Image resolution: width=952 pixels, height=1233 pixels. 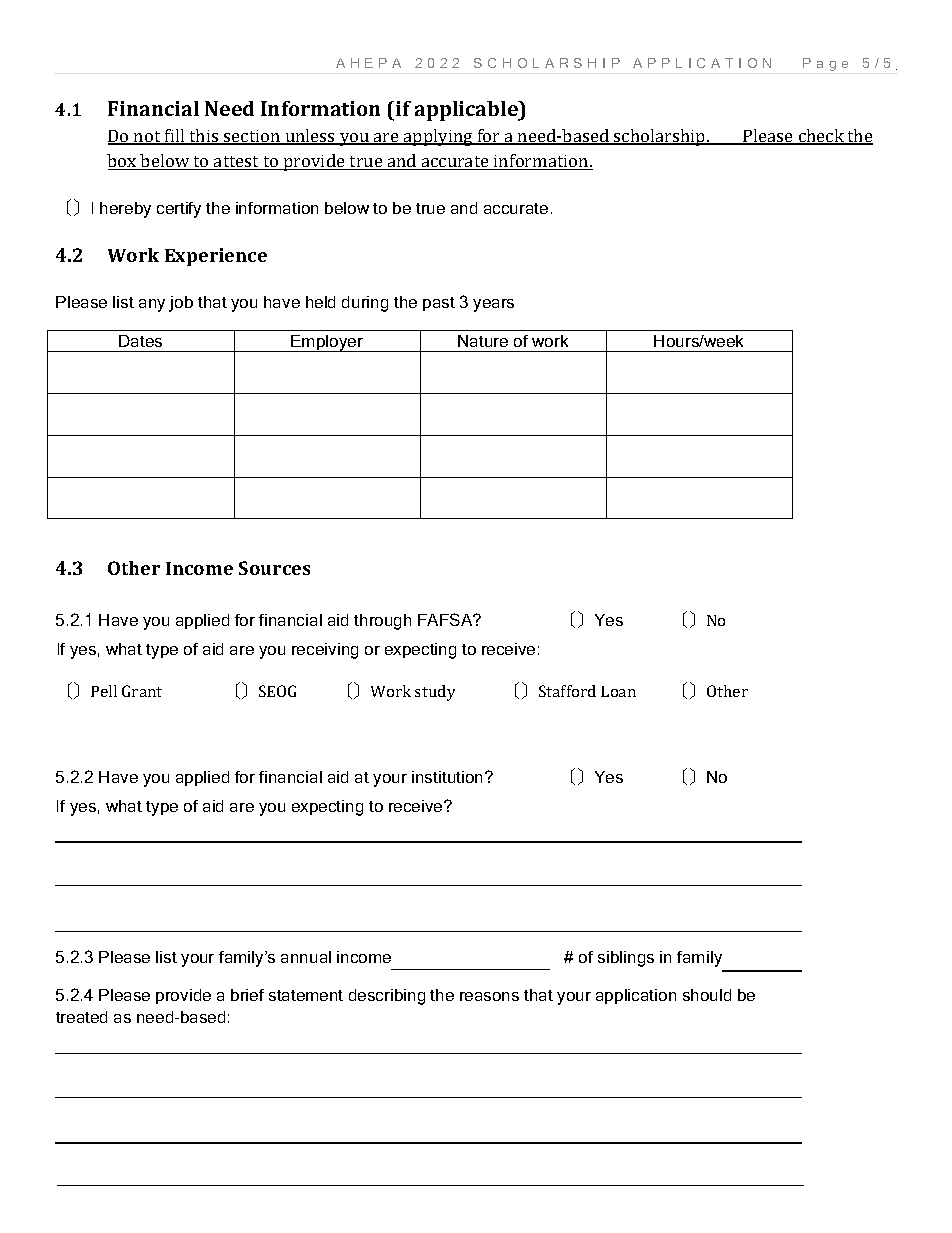 What do you see at coordinates (493, 305) in the screenshot?
I see `years` at bounding box center [493, 305].
